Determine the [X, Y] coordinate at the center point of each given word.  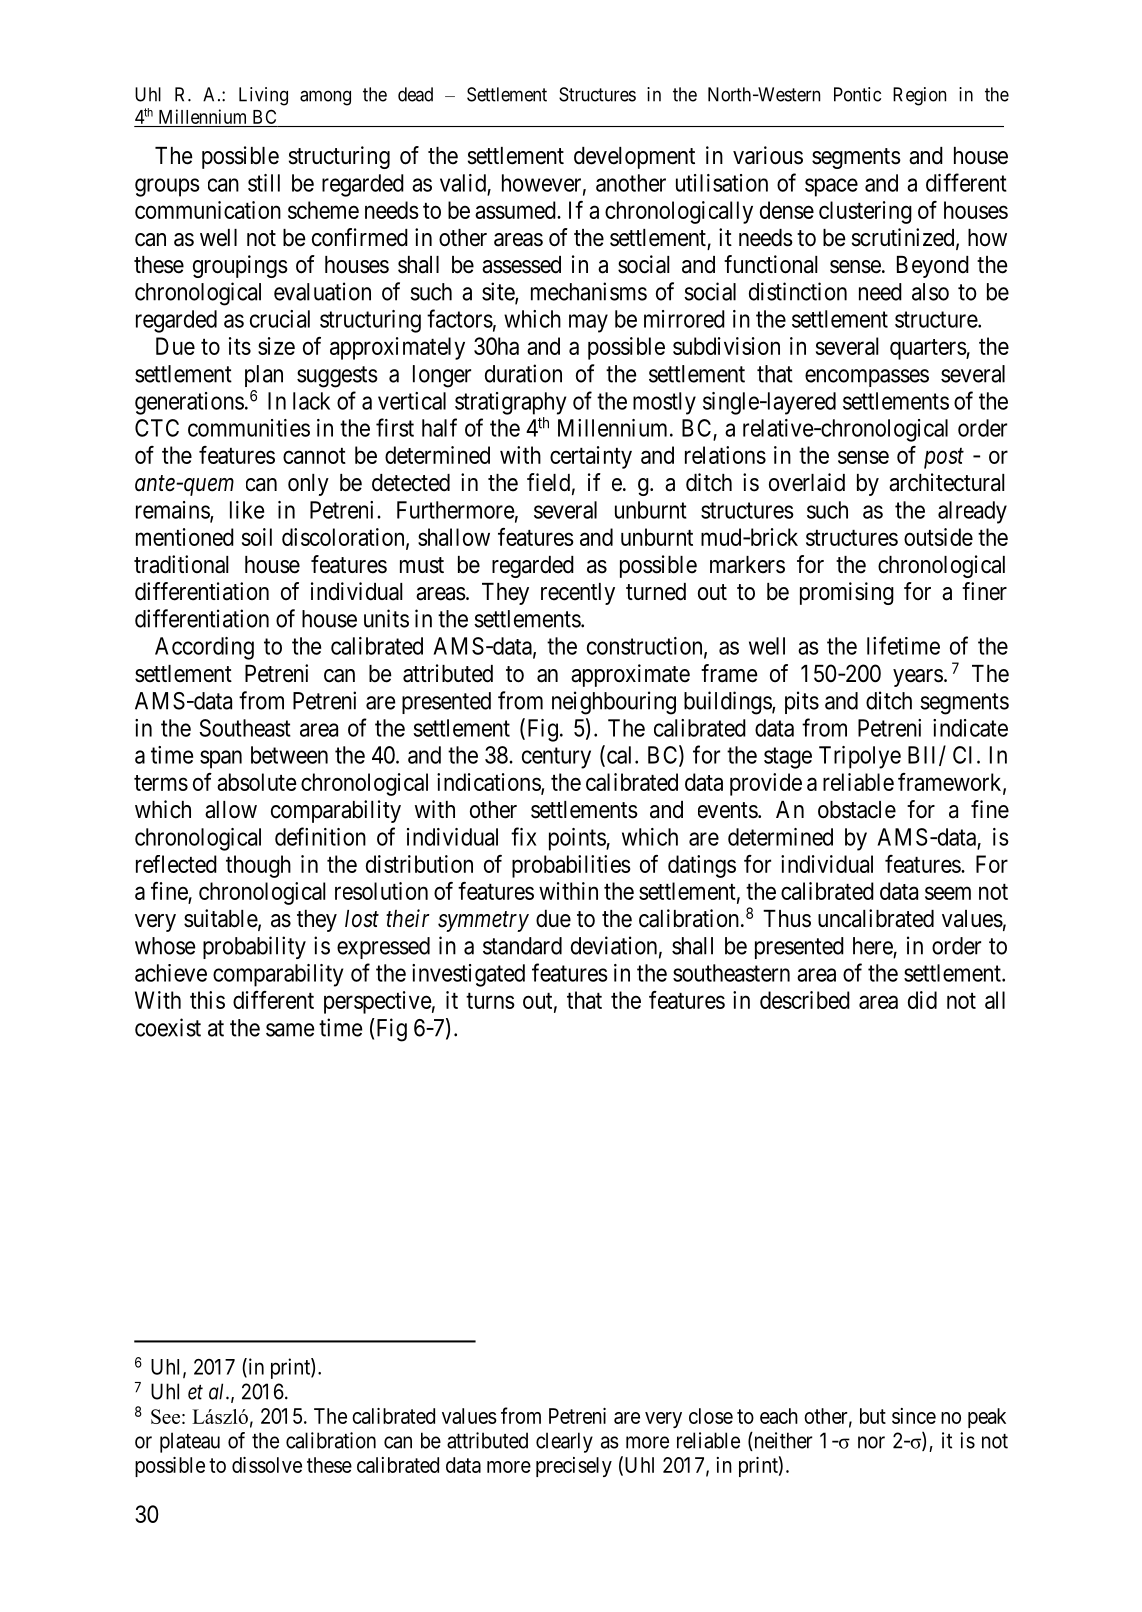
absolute [257, 782]
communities [249, 428]
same [290, 1030]
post [944, 458]
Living [263, 96]
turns [490, 1001]
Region [919, 96]
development [634, 158]
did [922, 1000]
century [556, 758]
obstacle [857, 810]
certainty [591, 457]
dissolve [267, 1465]
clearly [564, 1442]
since [914, 1416]
